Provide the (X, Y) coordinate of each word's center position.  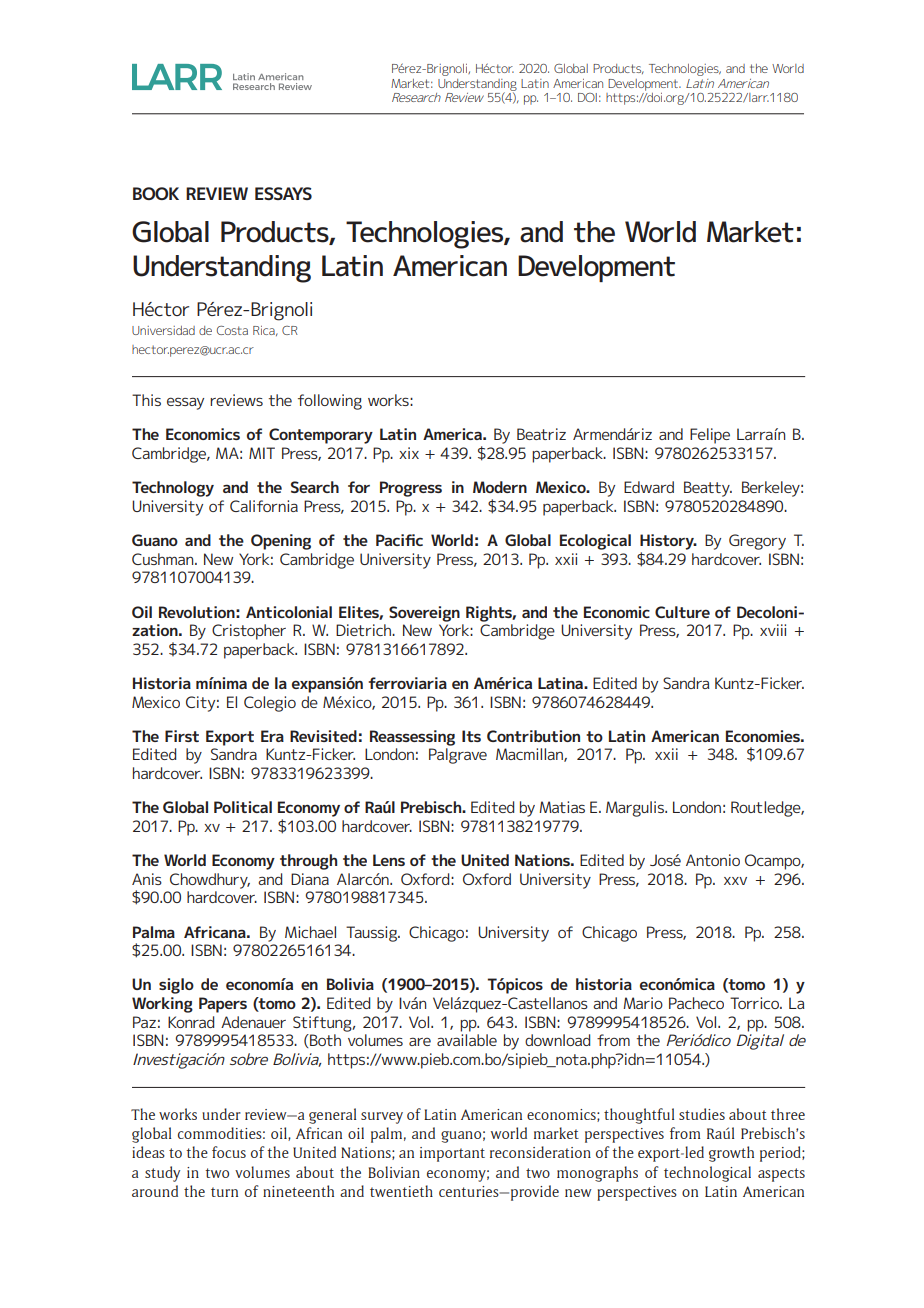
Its (471, 736)
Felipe (710, 436)
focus (229, 1152)
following (330, 402)
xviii (773, 630)
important (452, 1154)
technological (707, 1174)
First (182, 736)
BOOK (156, 193)
